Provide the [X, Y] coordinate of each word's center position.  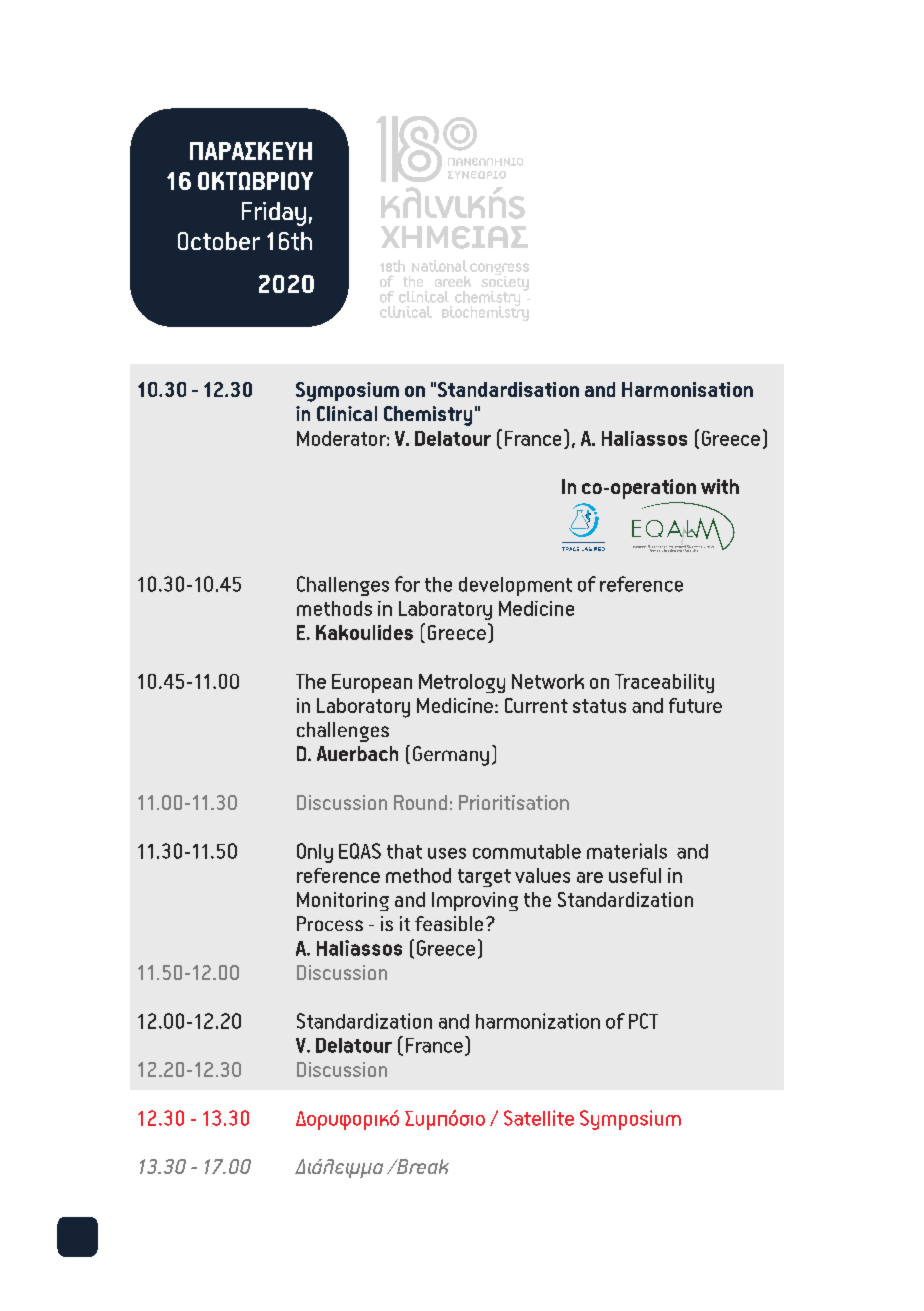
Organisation [657, 548]
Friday [274, 214]
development [515, 586]
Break [421, 1166]
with [720, 486]
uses [447, 853]
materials [627, 851]
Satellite [539, 1118]
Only [315, 853]
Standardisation [508, 389]
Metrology [462, 683]
